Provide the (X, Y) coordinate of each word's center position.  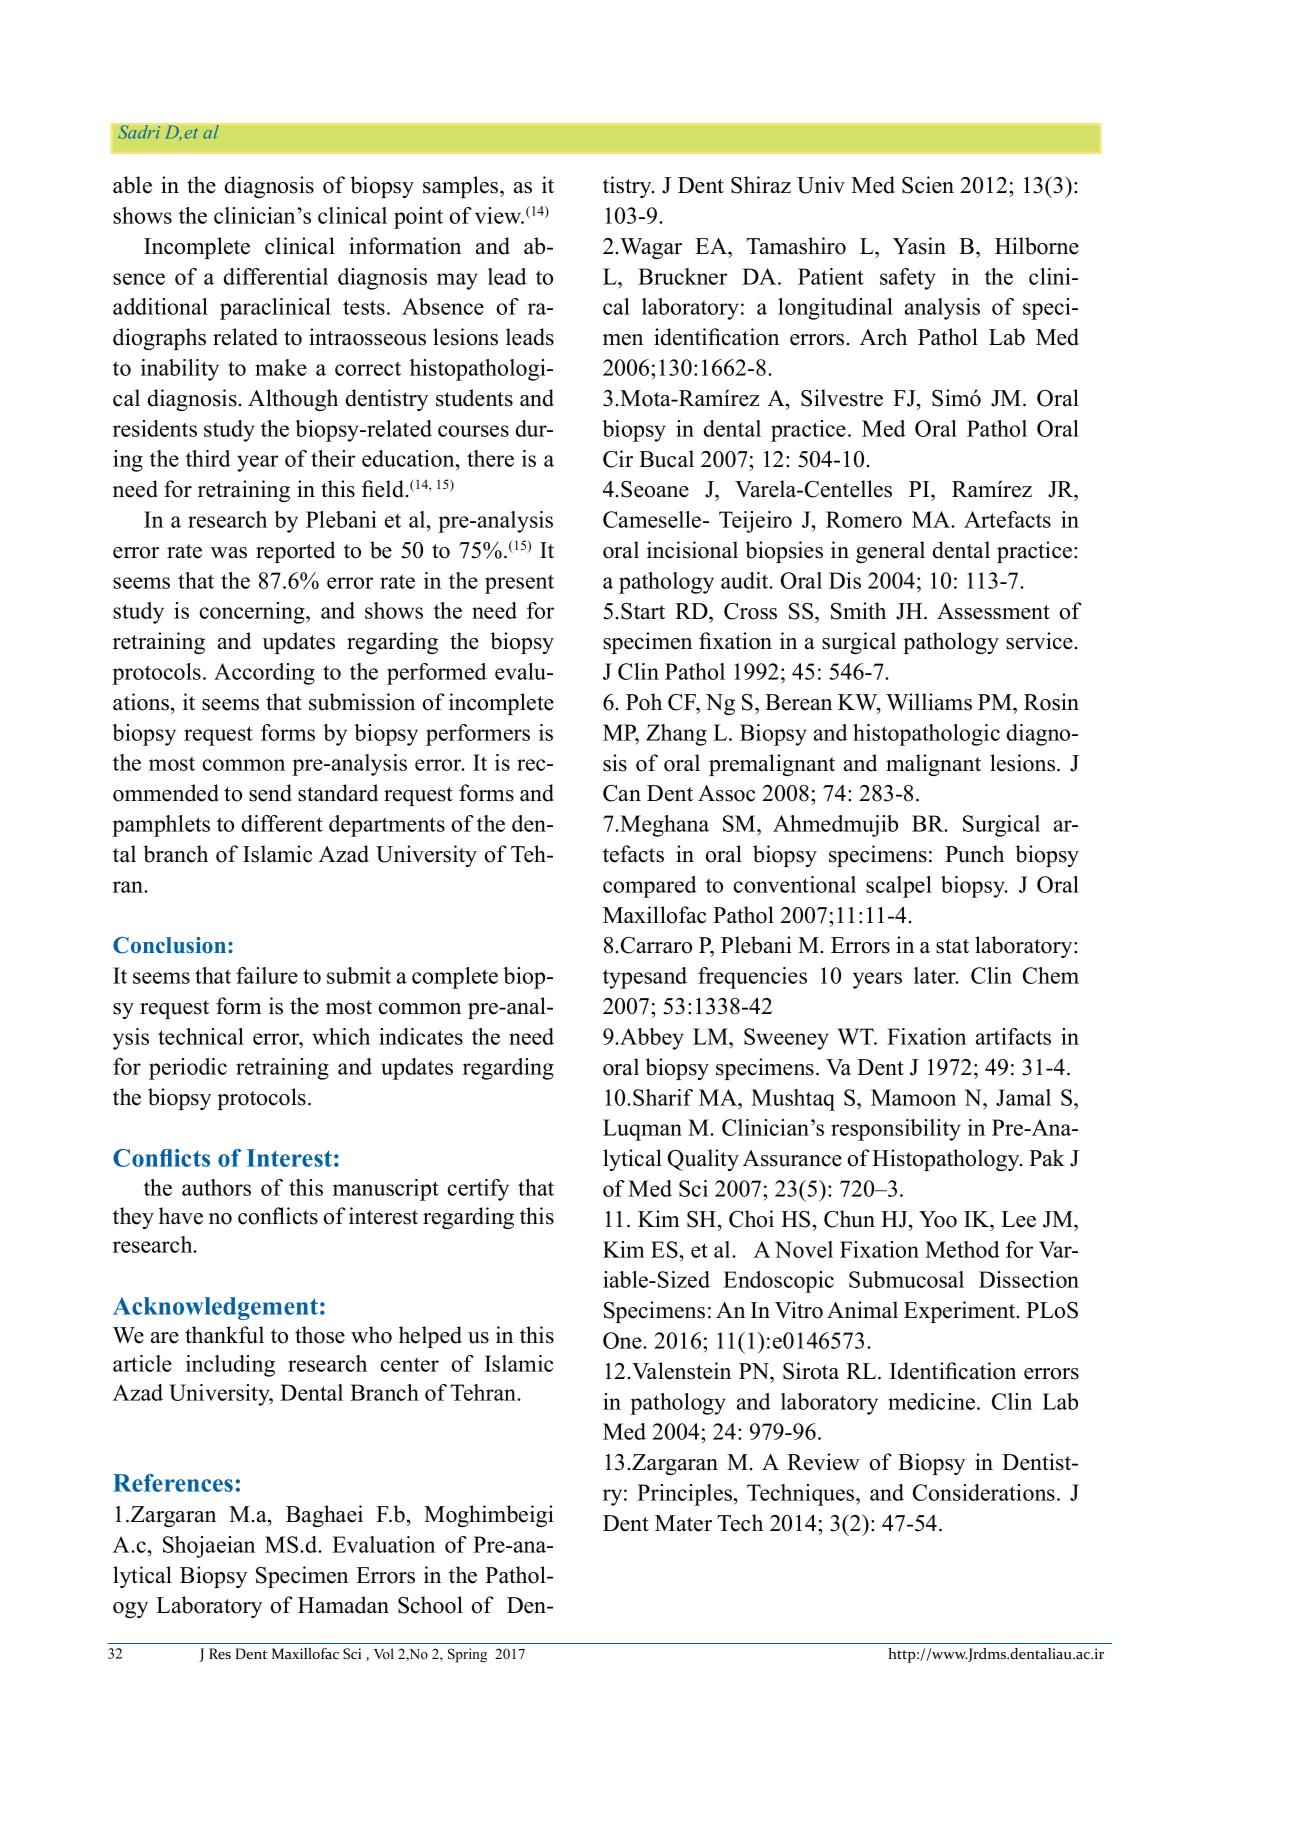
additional (160, 306)
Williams (929, 702)
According (264, 674)
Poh (644, 702)
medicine (933, 1401)
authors (216, 1187)
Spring (467, 1655)
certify (478, 1190)
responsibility (896, 1130)
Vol (384, 1653)
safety (908, 279)
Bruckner (682, 276)
